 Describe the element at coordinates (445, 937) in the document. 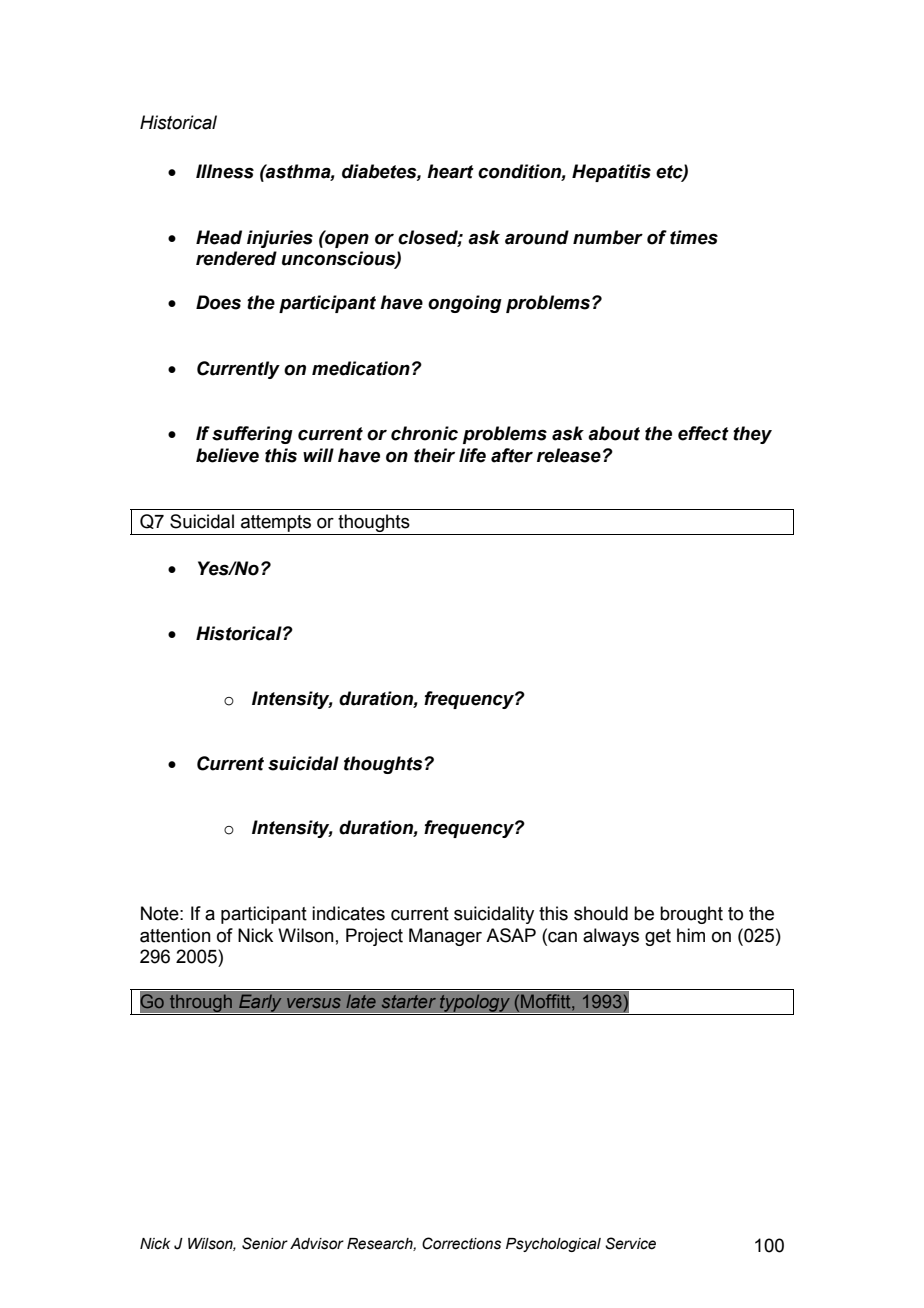

I see `Manager` at that location.
